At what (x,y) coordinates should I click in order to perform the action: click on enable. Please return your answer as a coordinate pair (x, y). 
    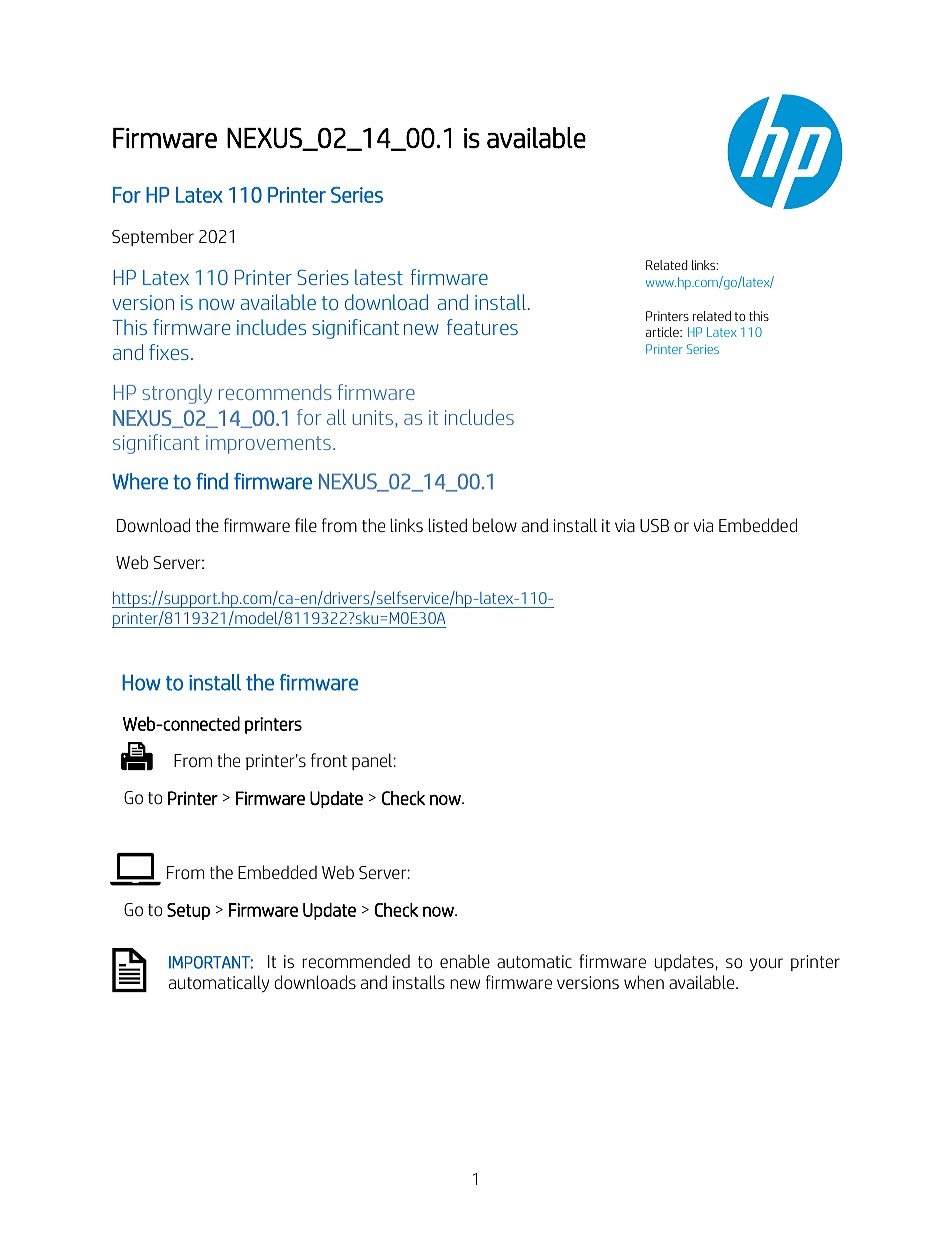
    Looking at the image, I should click on (465, 961).
